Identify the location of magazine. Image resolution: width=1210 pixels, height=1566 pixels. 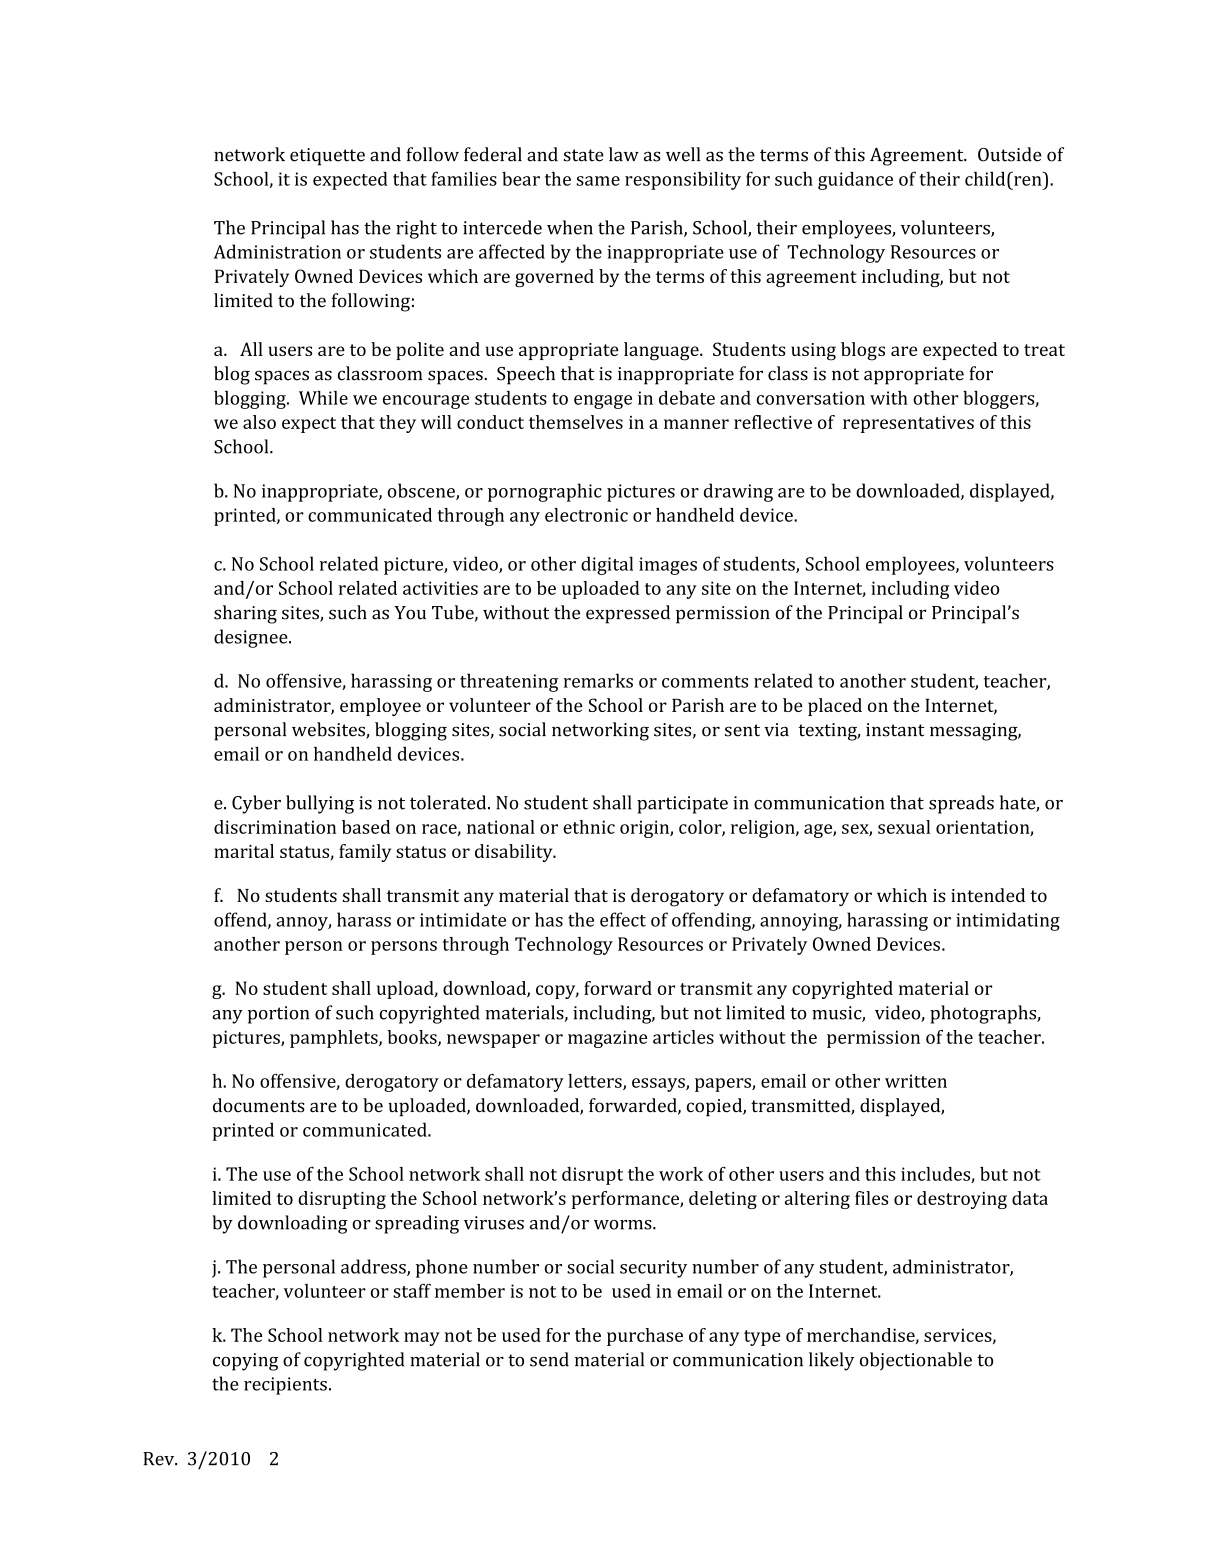
(607, 1039).
